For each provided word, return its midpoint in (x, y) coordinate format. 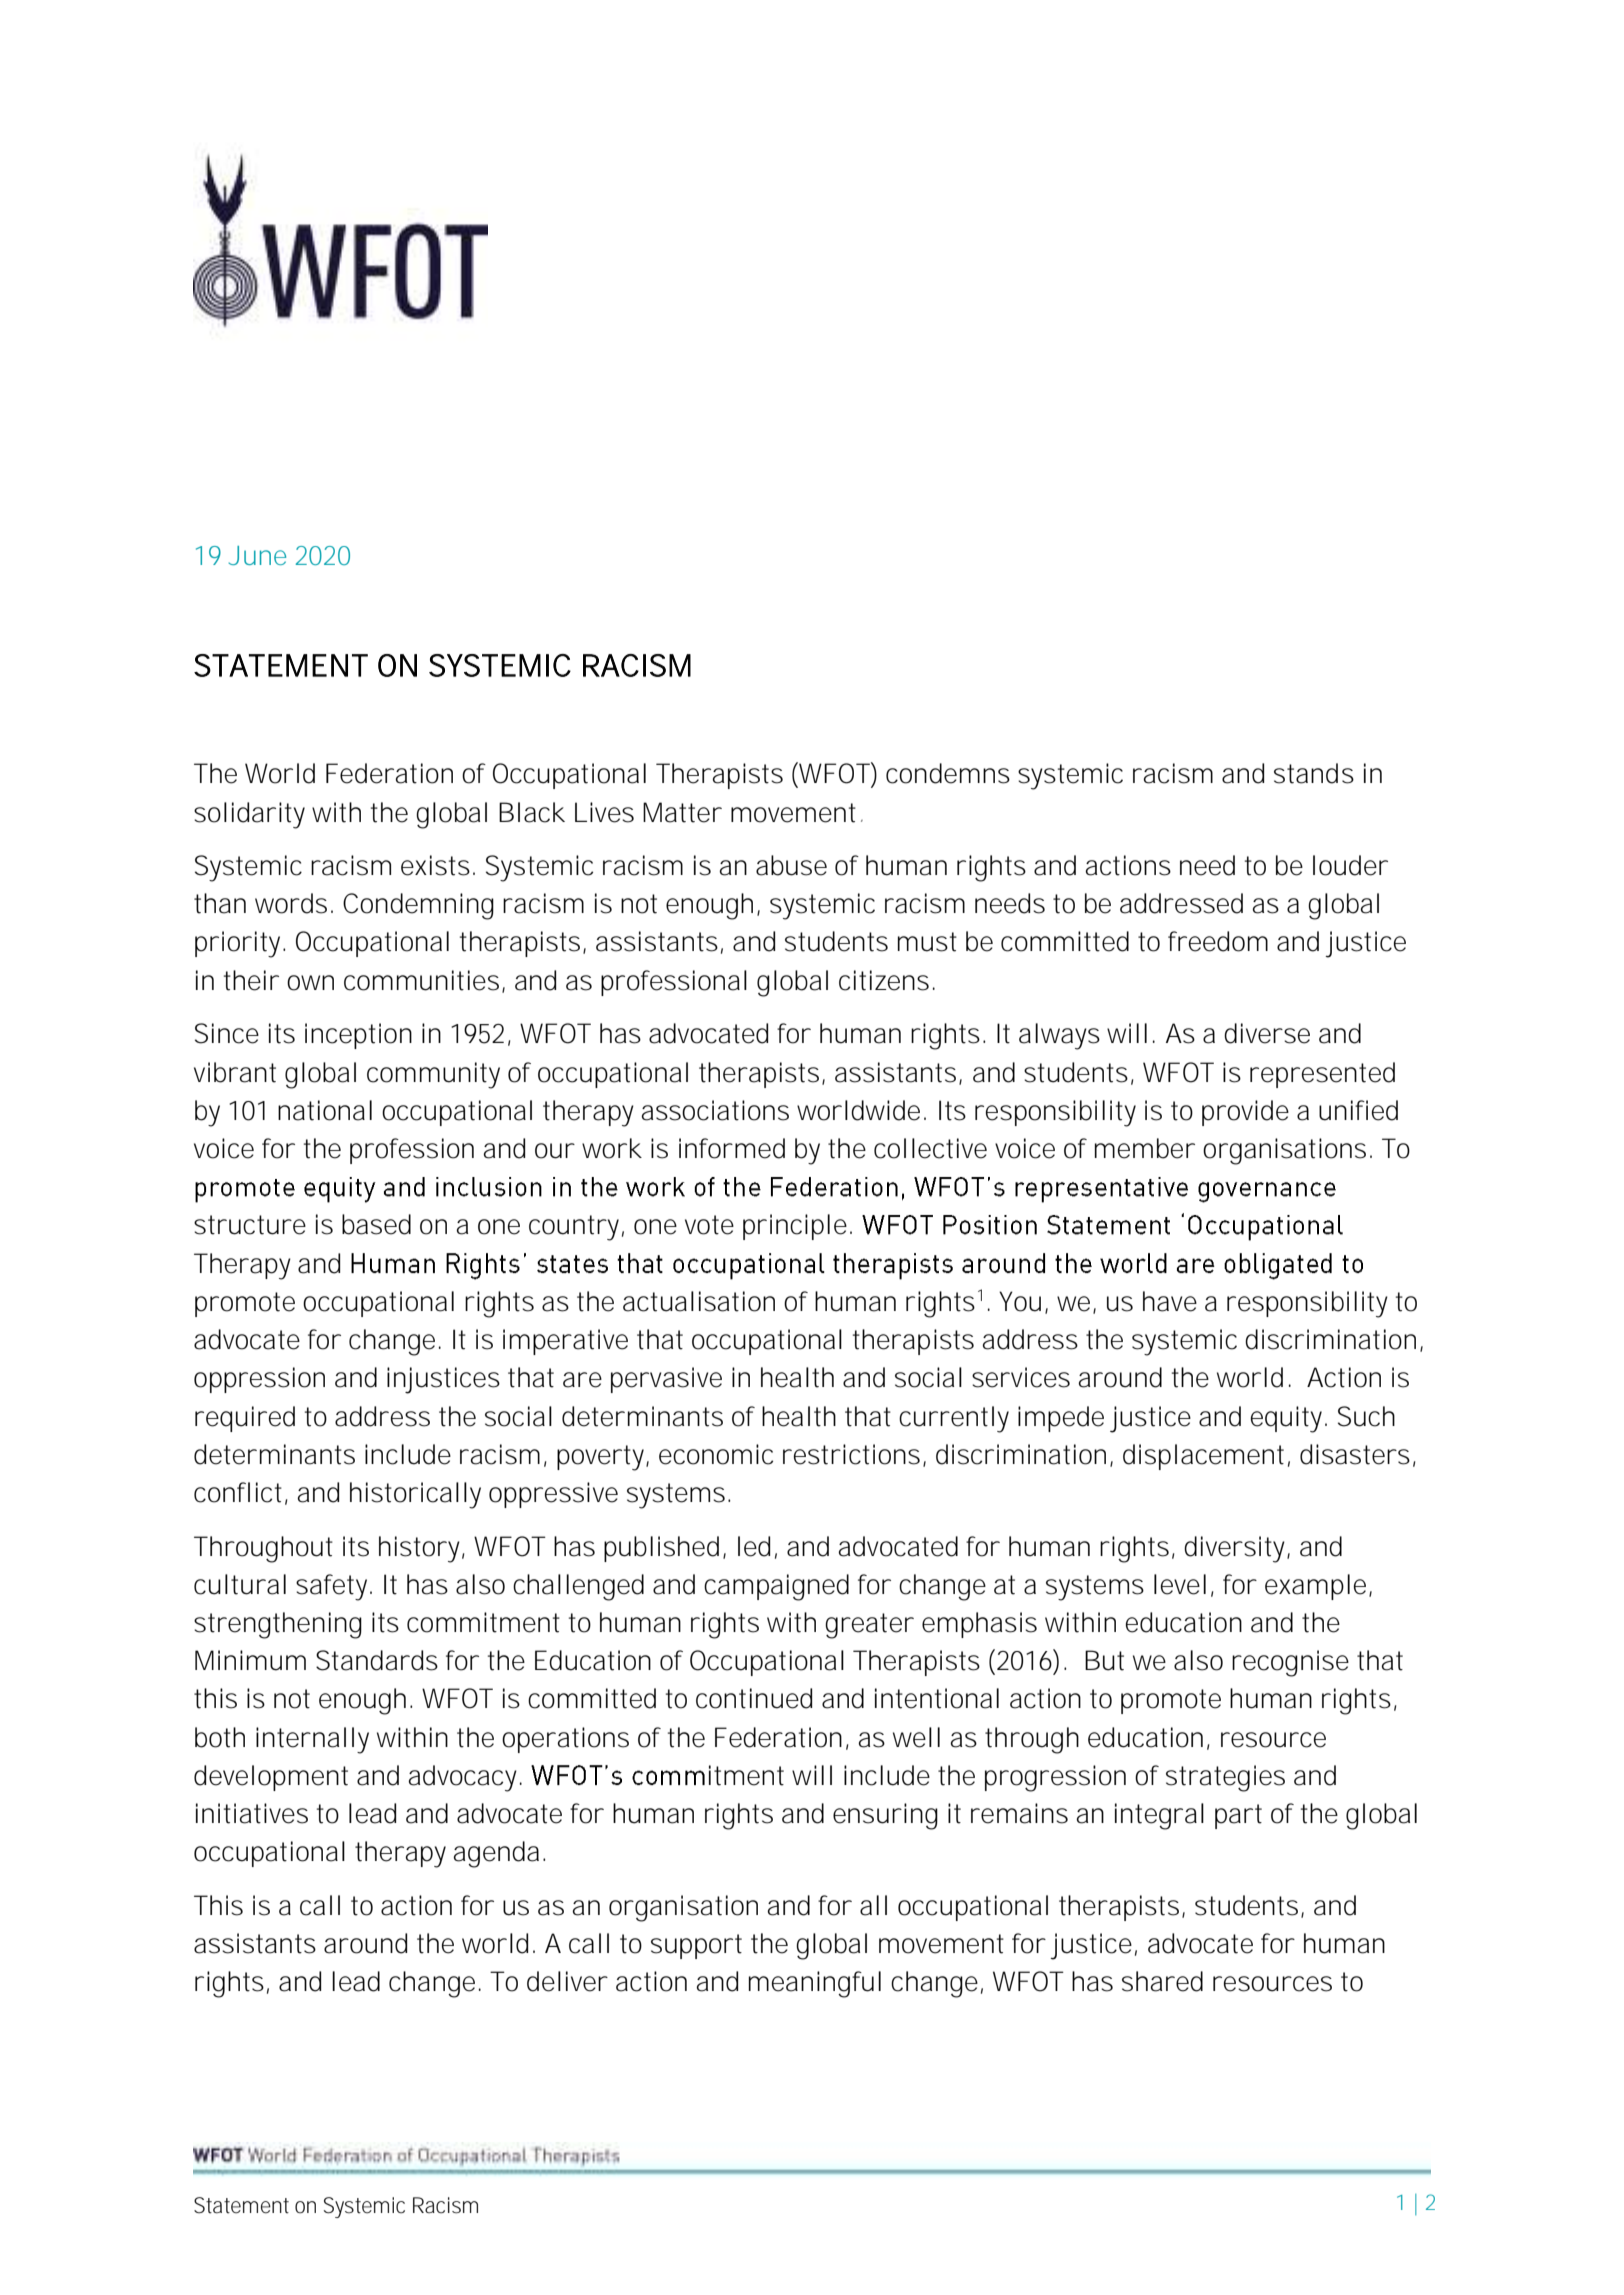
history (421, 1549)
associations (715, 1110)
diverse (1267, 1033)
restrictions (853, 1455)
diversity (1237, 1549)
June (257, 555)
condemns (948, 773)
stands (1314, 773)
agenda (496, 1854)
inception (358, 1036)
